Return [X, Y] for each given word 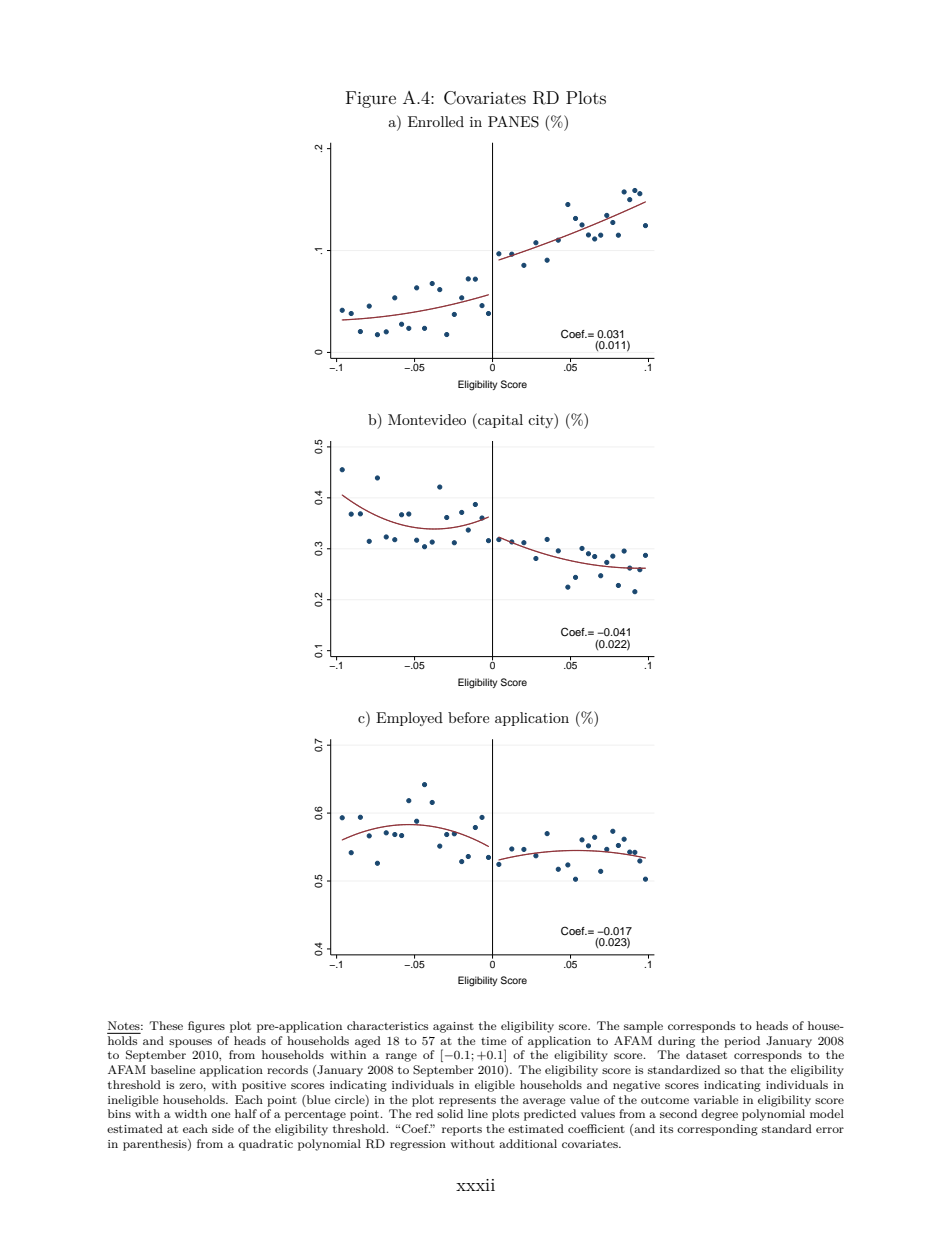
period [742, 1042]
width [191, 1113]
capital [499, 421]
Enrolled [436, 121]
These [166, 1025]
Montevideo [427, 419]
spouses [190, 1043]
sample [643, 1027]
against [453, 1027]
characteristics [387, 1025]
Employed [409, 719]
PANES [513, 122]
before [468, 717]
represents [467, 1102]
